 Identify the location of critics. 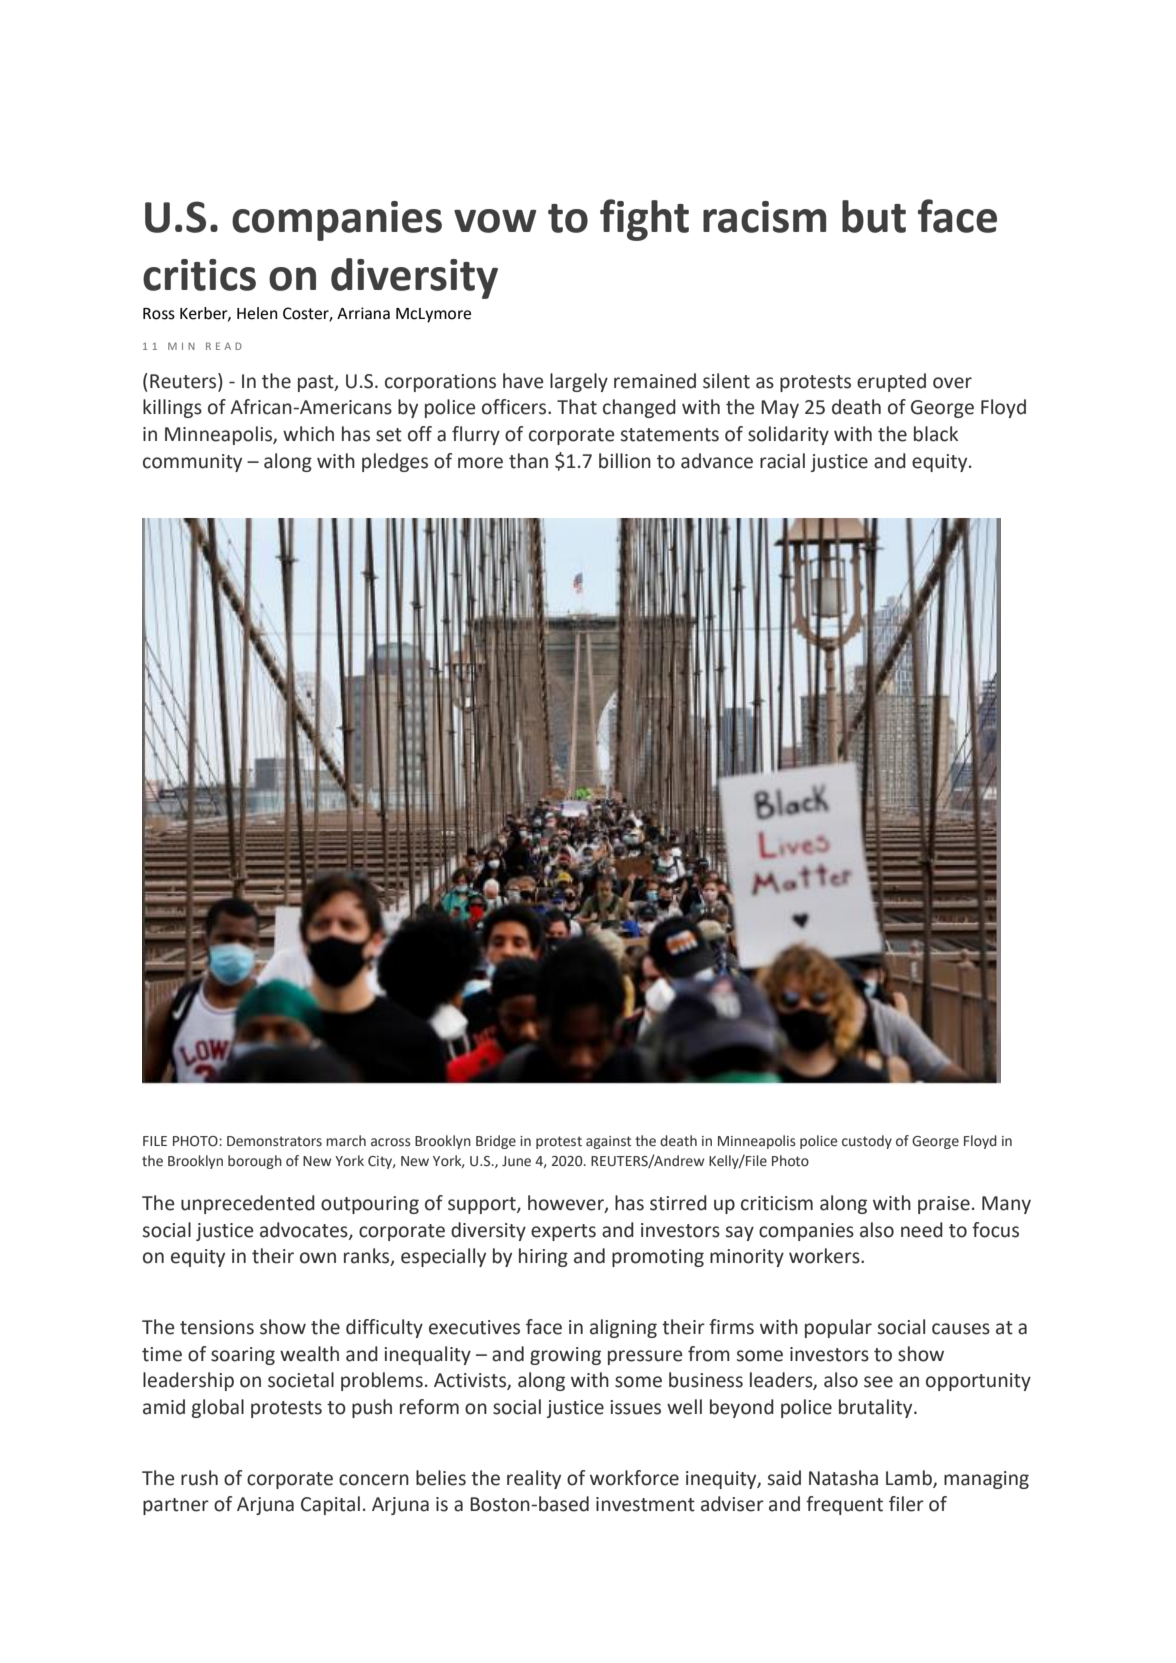
(199, 275).
